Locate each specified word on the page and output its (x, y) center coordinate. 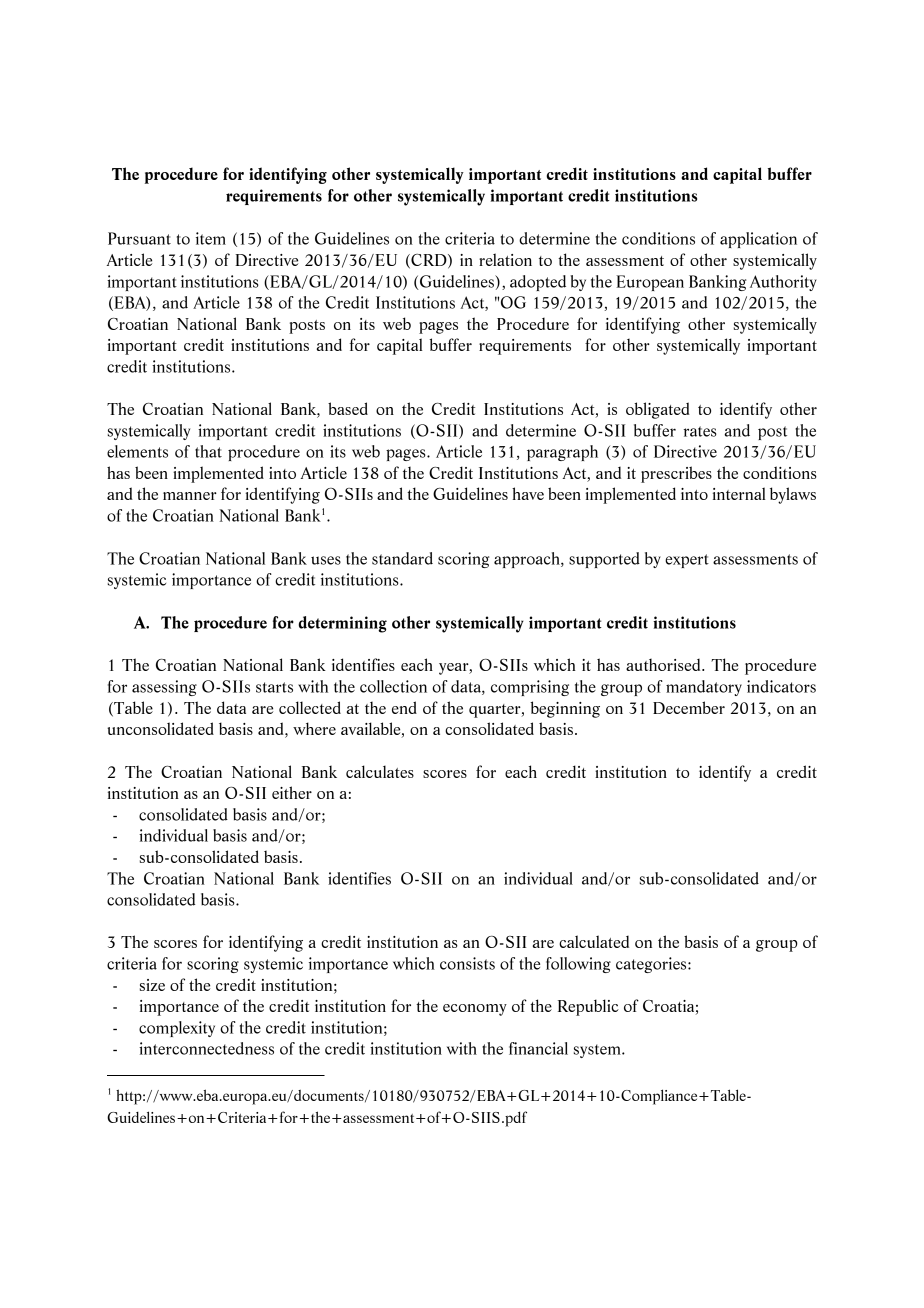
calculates (380, 771)
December (689, 707)
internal (739, 493)
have (528, 493)
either (292, 792)
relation (505, 259)
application (758, 240)
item (211, 238)
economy (475, 1010)
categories (652, 965)
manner (190, 496)
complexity (177, 1029)
